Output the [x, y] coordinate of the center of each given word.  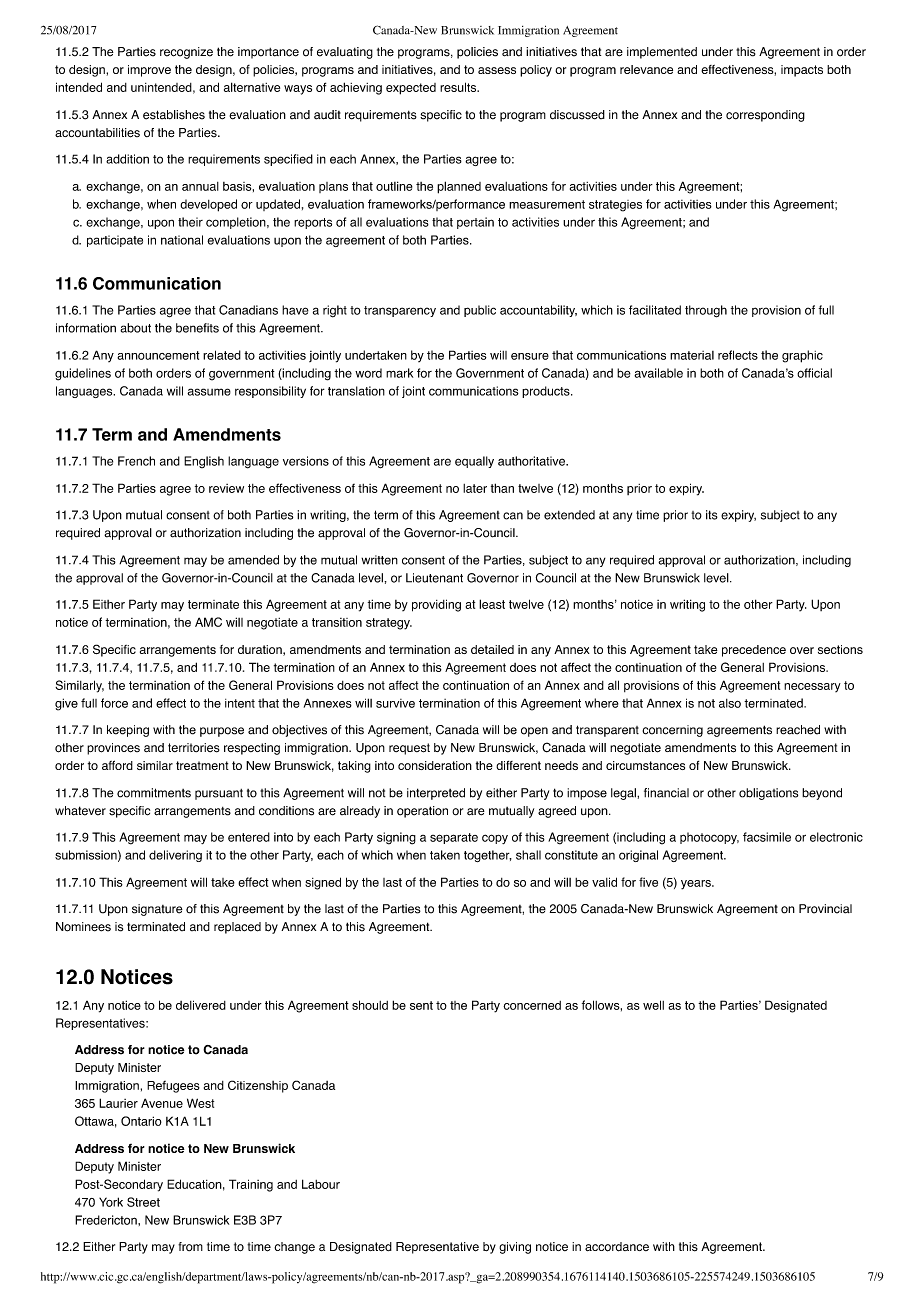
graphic [802, 356]
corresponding [765, 116]
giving [515, 1248]
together [488, 856]
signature [157, 910]
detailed [492, 649]
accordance [617, 1247]
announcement [158, 355]
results [459, 87]
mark [399, 373]
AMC [208, 622]
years [697, 885]
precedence [754, 651]
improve [149, 71]
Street [143, 1202]
